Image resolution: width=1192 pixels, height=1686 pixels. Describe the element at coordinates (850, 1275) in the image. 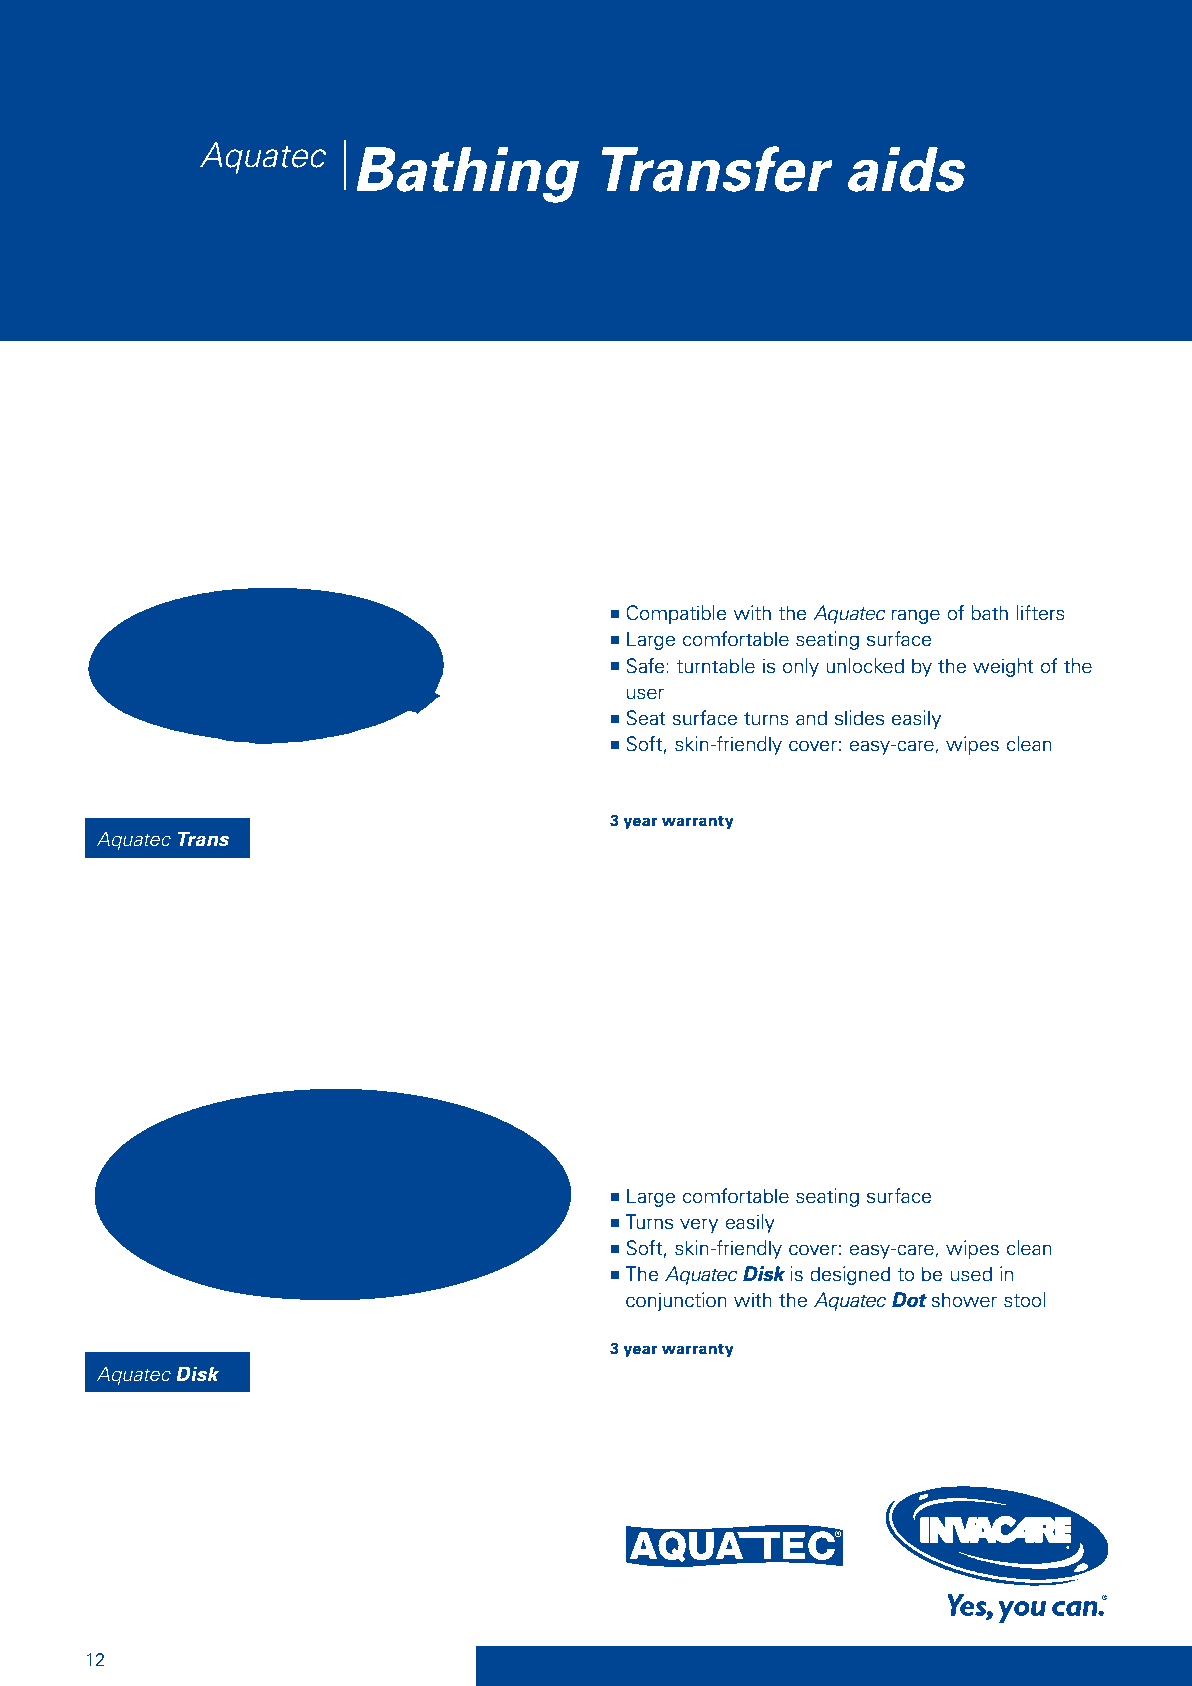

I see `designed` at that location.
